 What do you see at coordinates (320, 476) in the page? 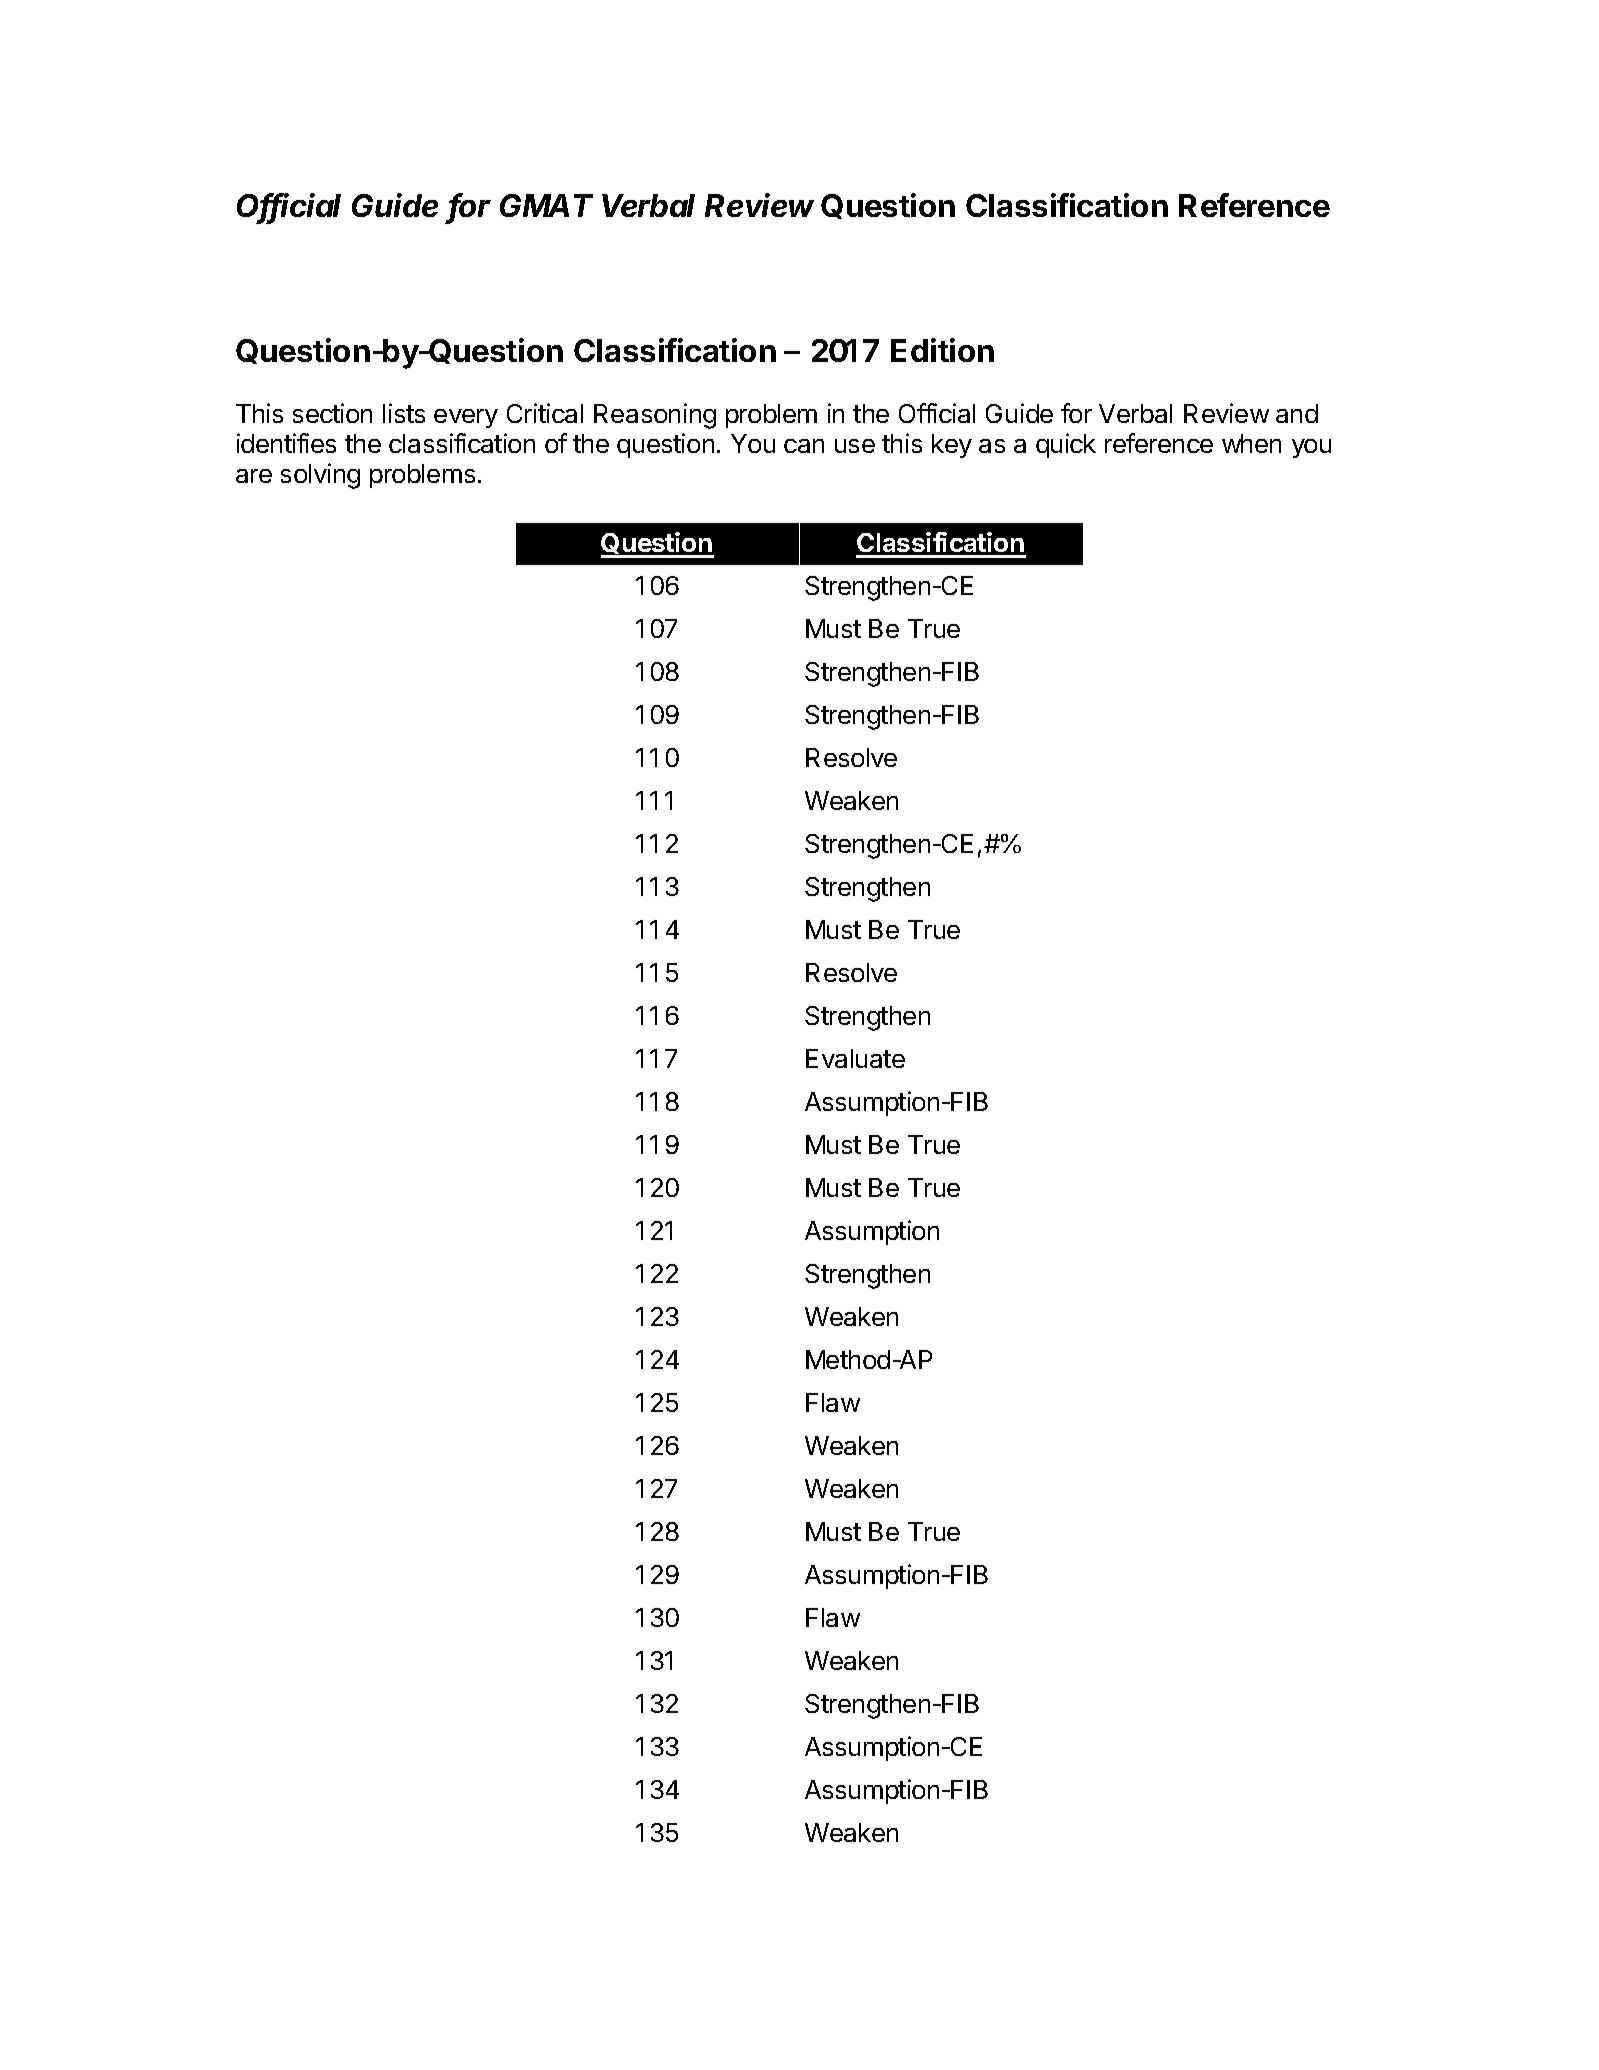
I see `solving` at bounding box center [320, 476].
